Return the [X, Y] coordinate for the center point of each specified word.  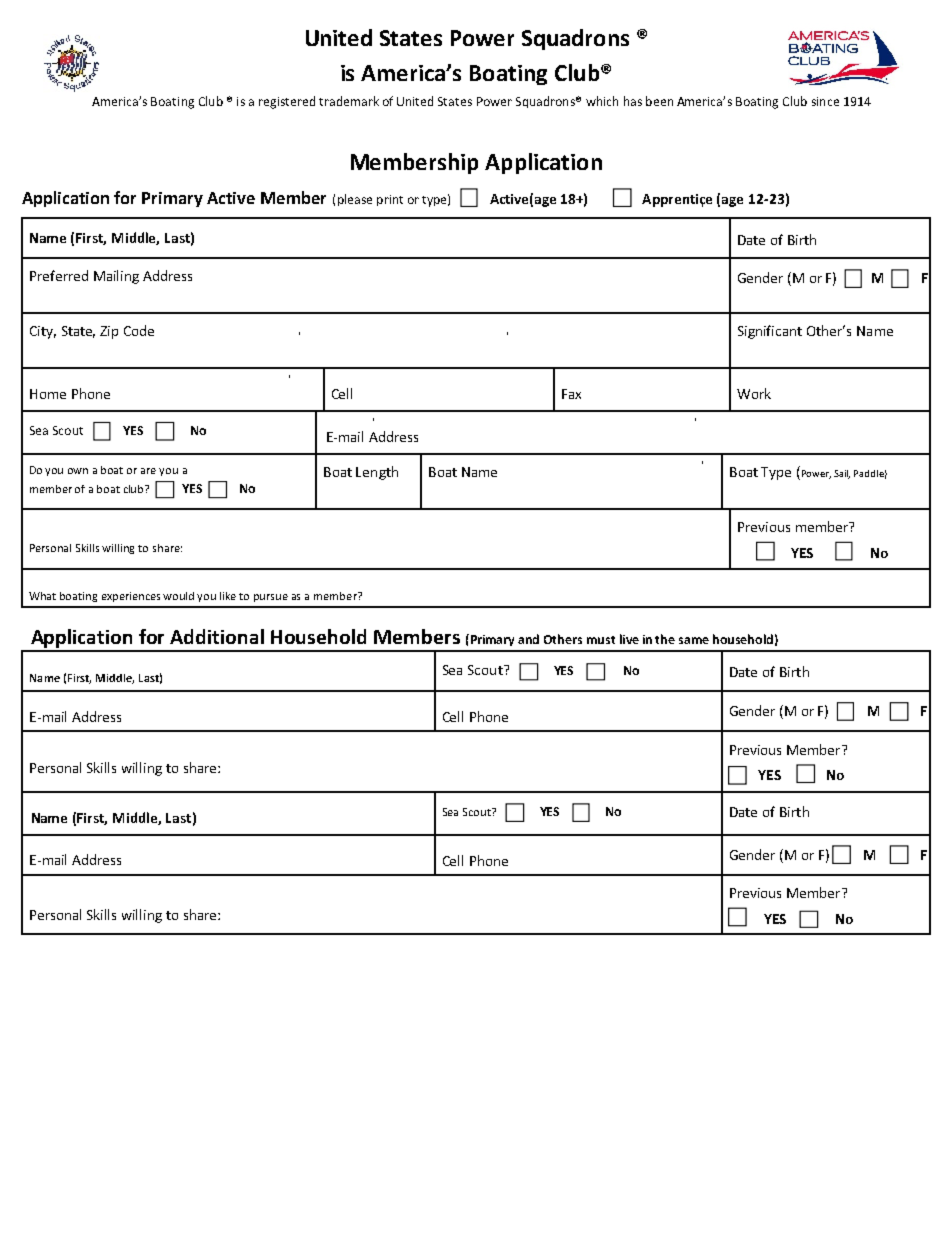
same [694, 640]
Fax [571, 394]
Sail [842, 474]
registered [287, 102]
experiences [131, 597]
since [825, 101]
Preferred [59, 275]
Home [48, 394]
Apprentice [677, 200]
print [390, 200]
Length [377, 473]
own [78, 471]
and [528, 639]
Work [754, 393]
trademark [349, 101]
